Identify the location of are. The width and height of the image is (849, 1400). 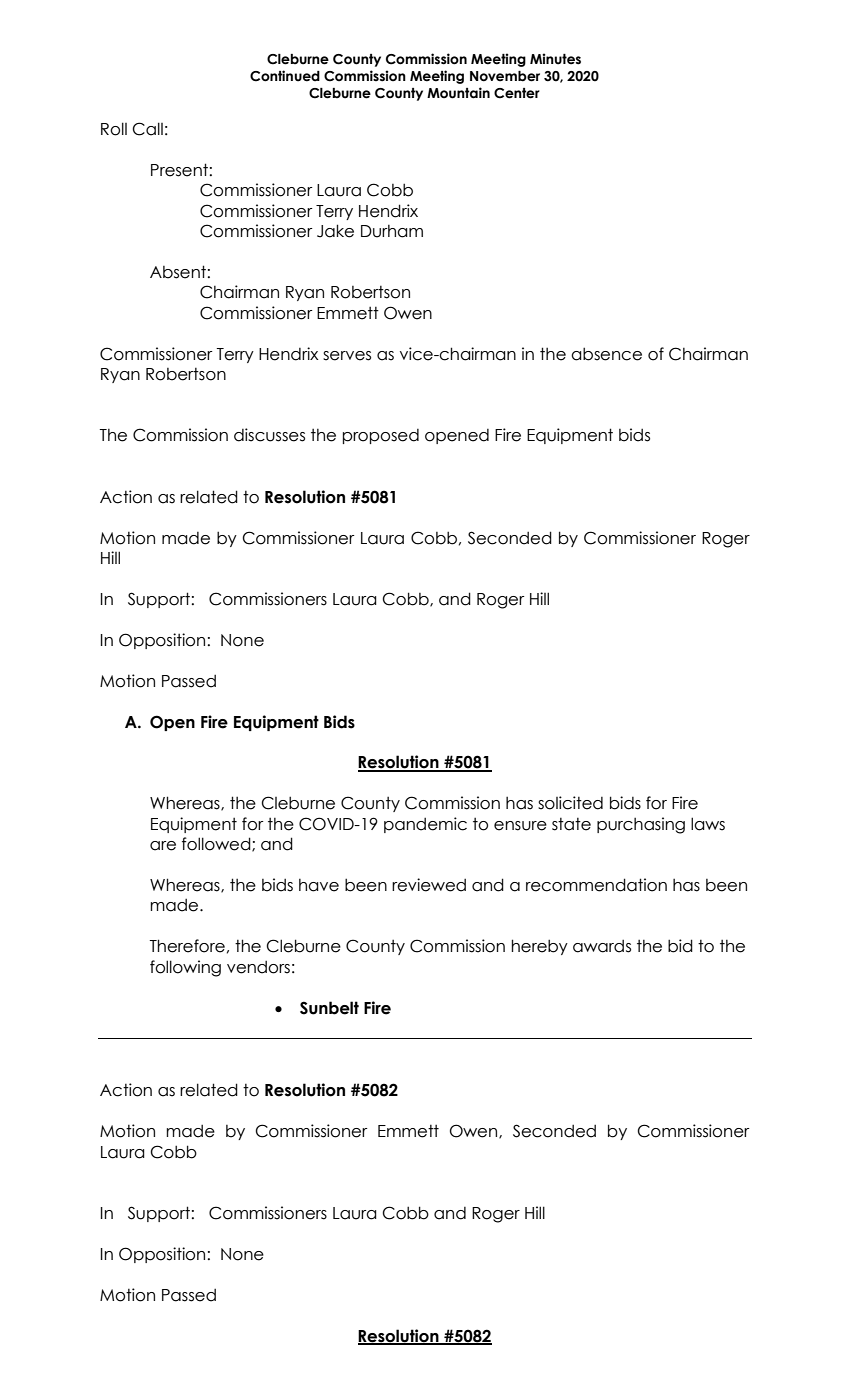
(163, 846).
